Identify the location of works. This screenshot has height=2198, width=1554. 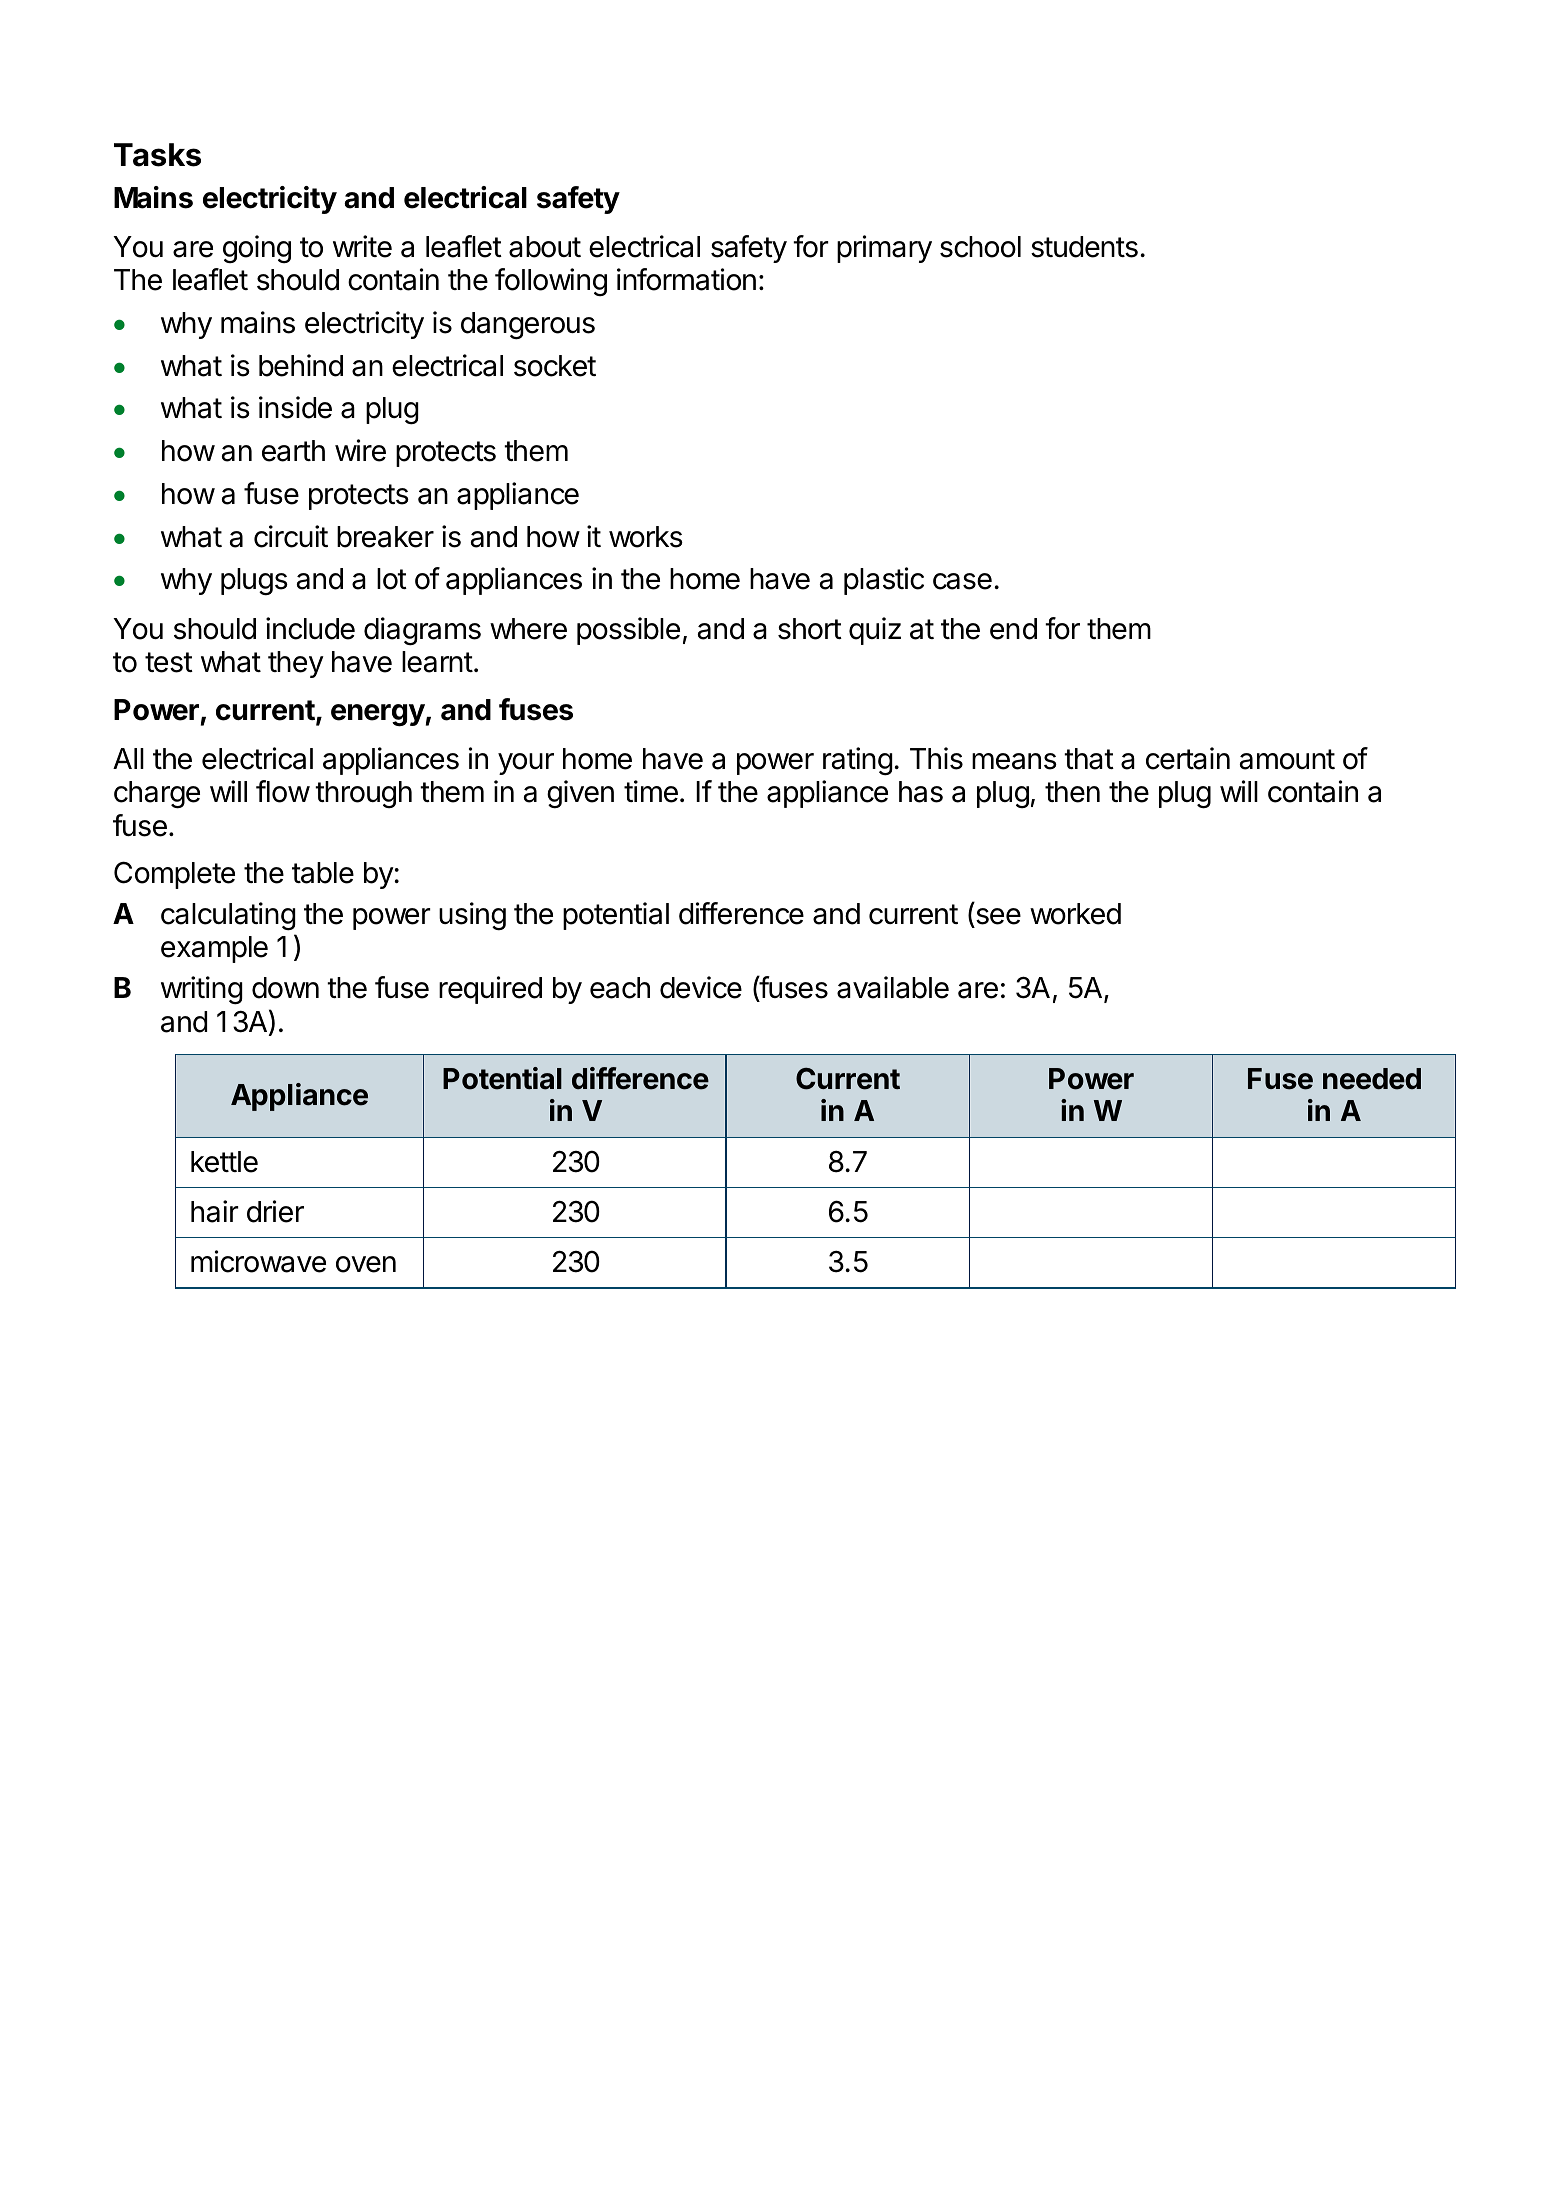
(646, 537).
